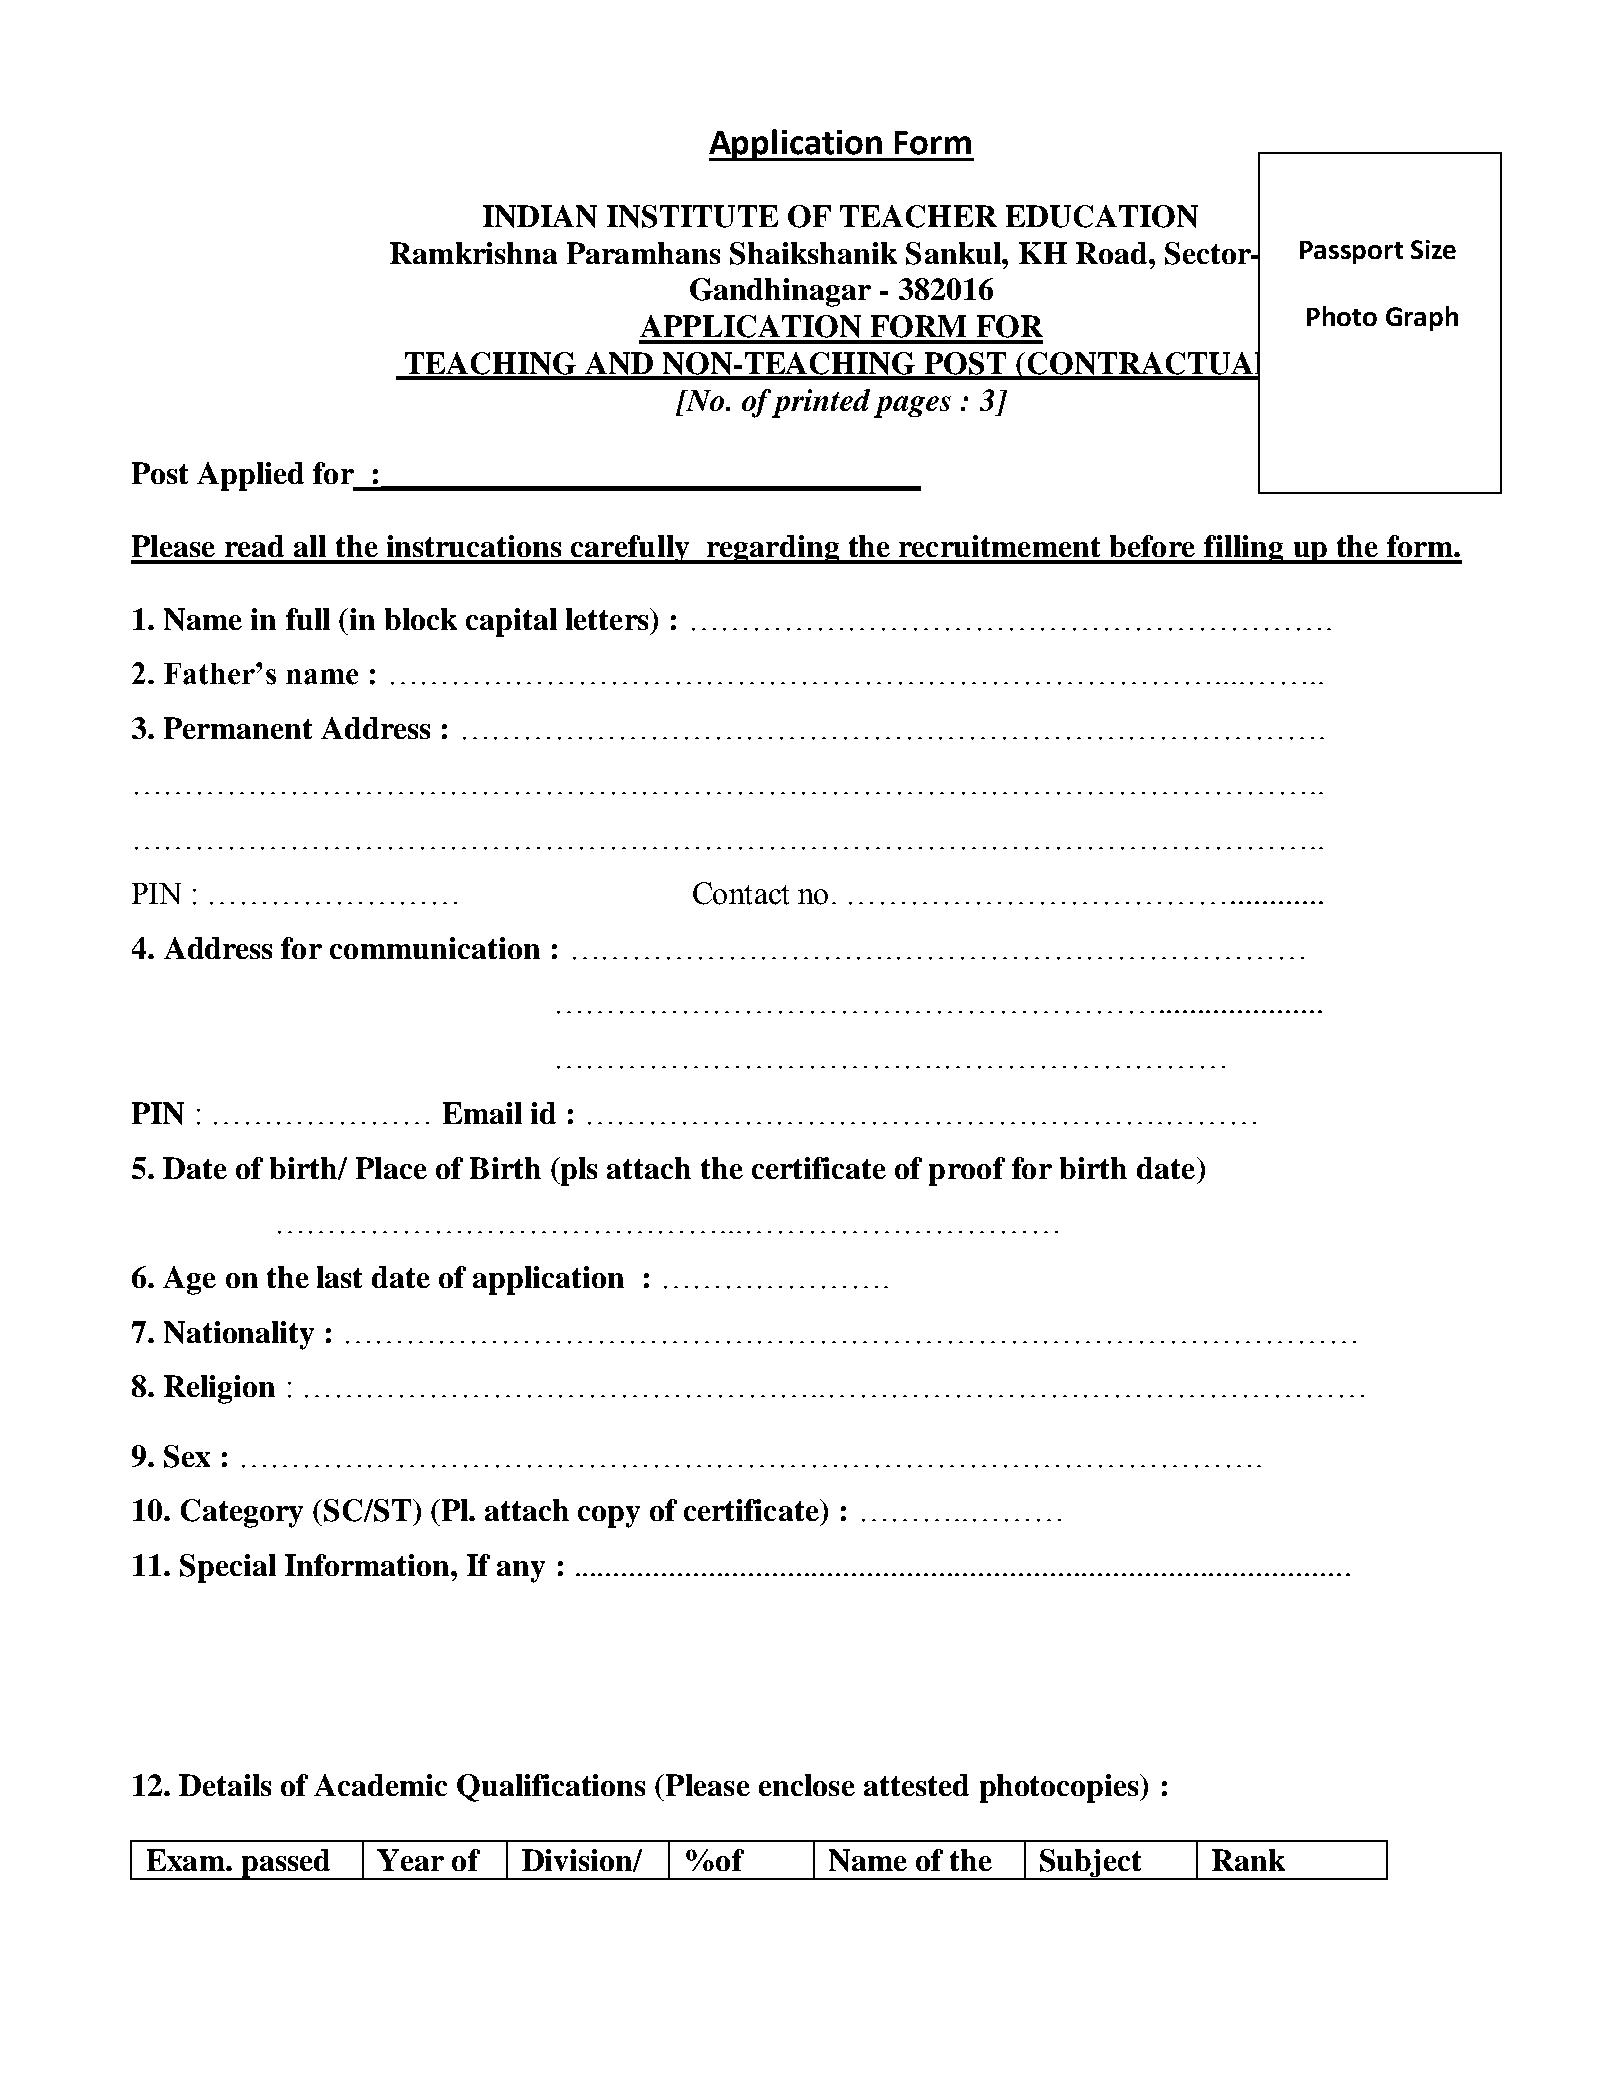 This image has height=2100, width=1623. What do you see at coordinates (380, 1785) in the image?
I see `Academic` at bounding box center [380, 1785].
